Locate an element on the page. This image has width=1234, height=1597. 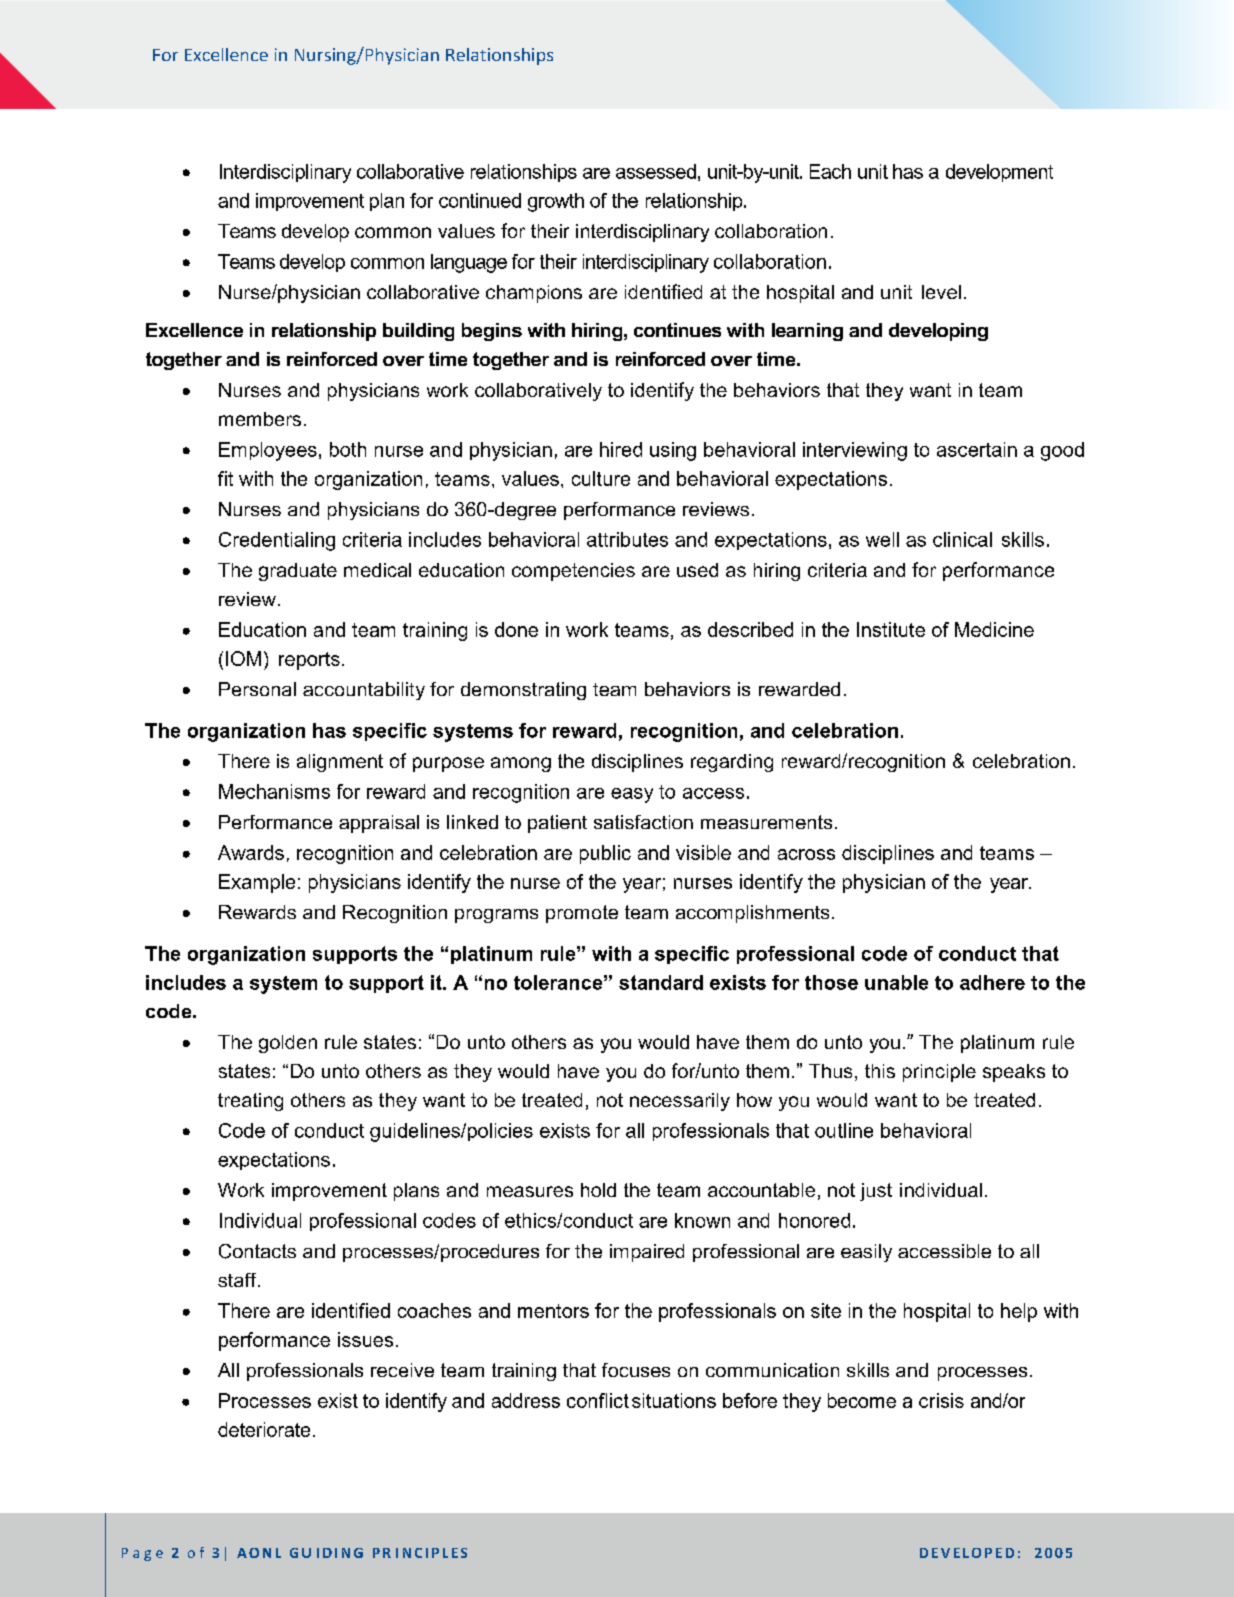
before is located at coordinates (750, 1400).
